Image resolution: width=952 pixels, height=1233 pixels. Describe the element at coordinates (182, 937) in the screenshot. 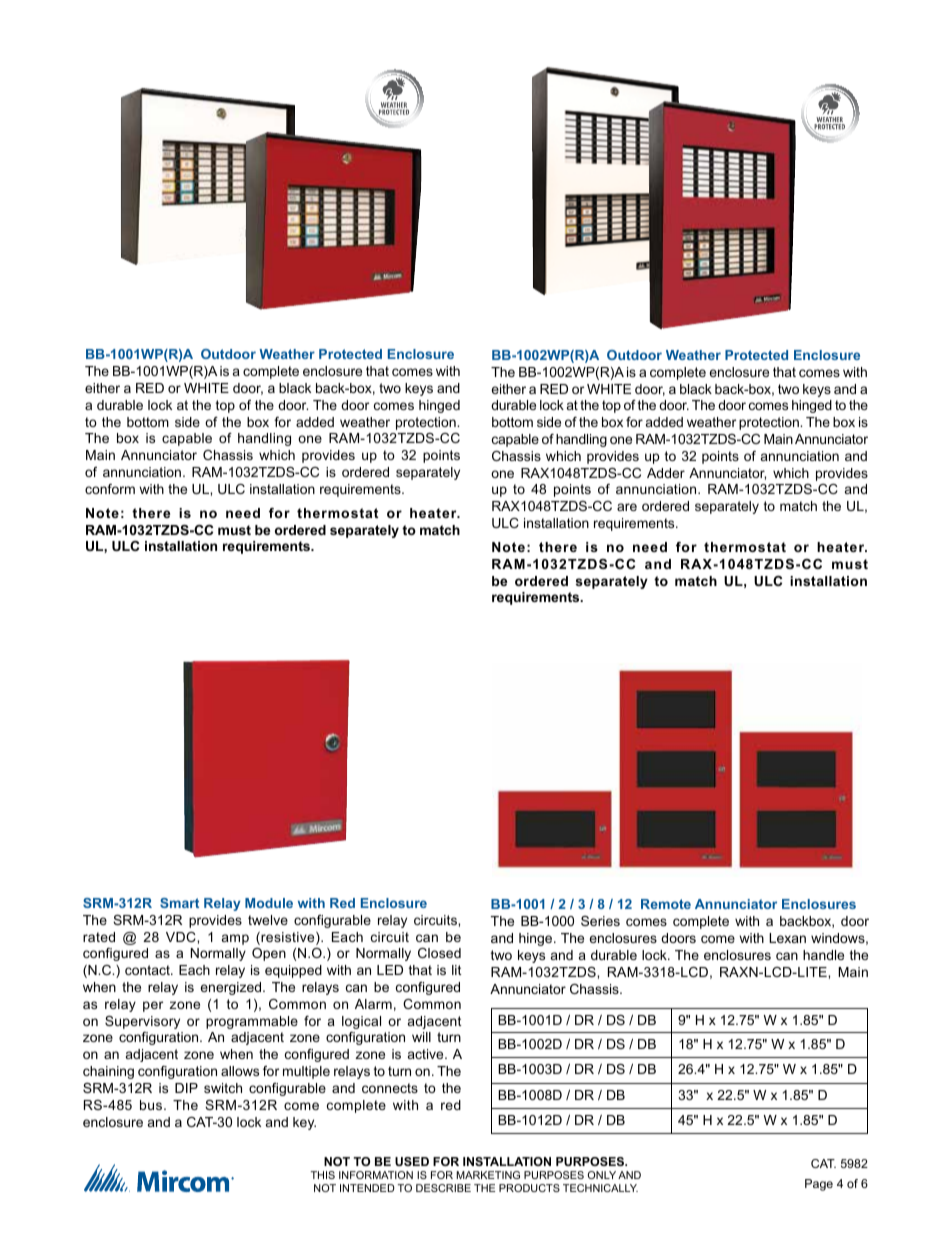

I see `VDC` at that location.
